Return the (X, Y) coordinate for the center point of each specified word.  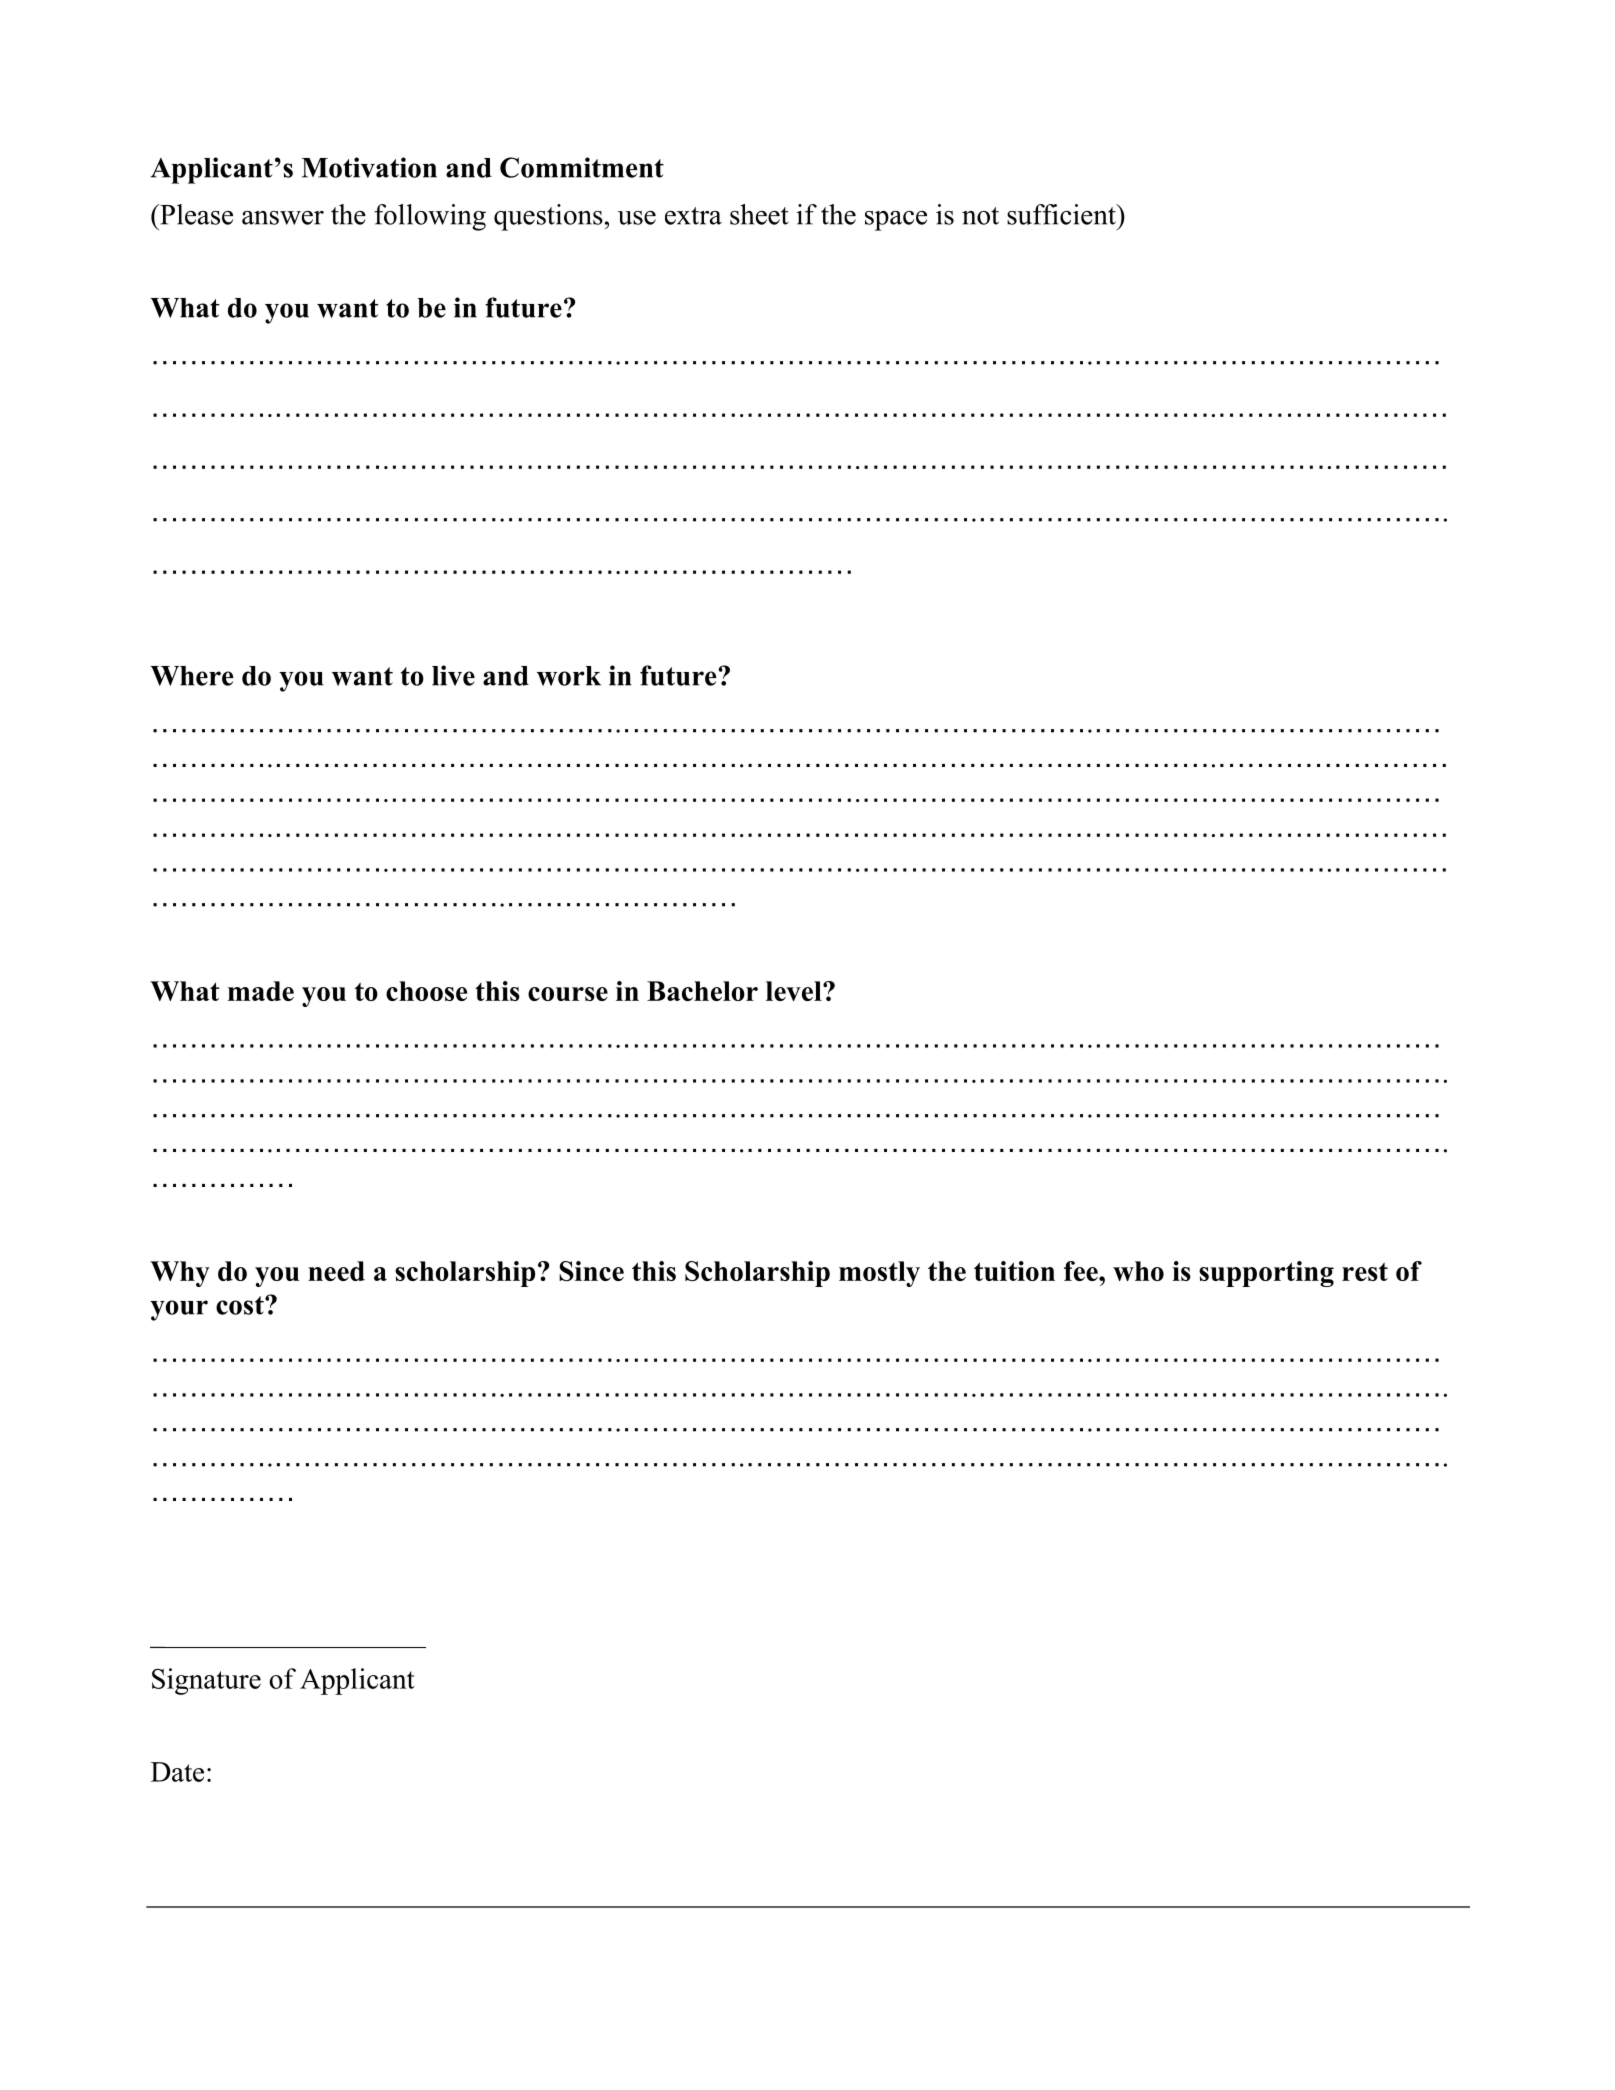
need (336, 1271)
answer (283, 218)
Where (191, 676)
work (569, 676)
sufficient (1062, 214)
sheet (759, 214)
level (795, 991)
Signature (206, 1681)
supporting (1266, 1274)
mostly (879, 1274)
